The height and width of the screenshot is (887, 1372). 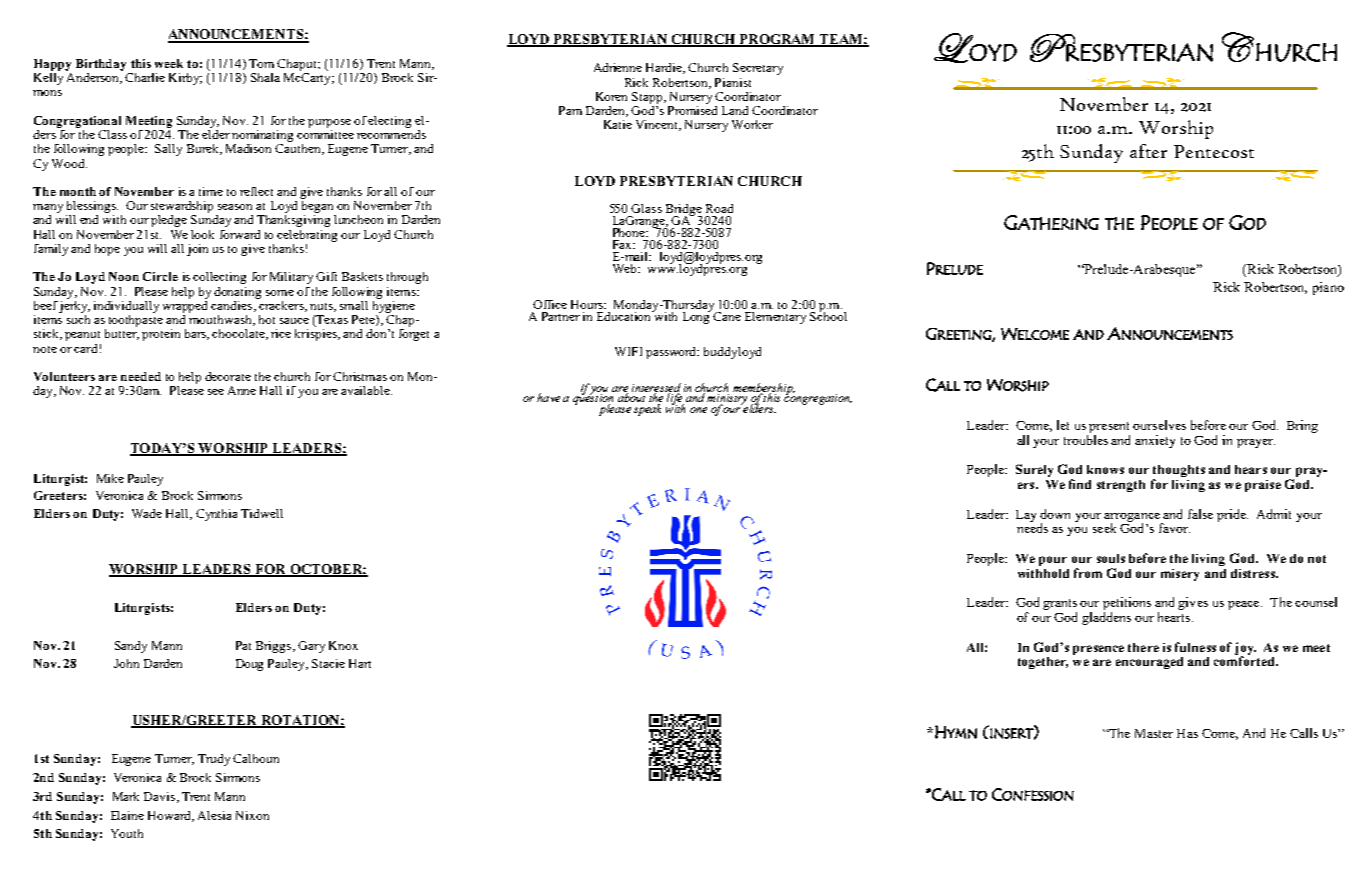 I want to click on week, so click(x=169, y=63).
